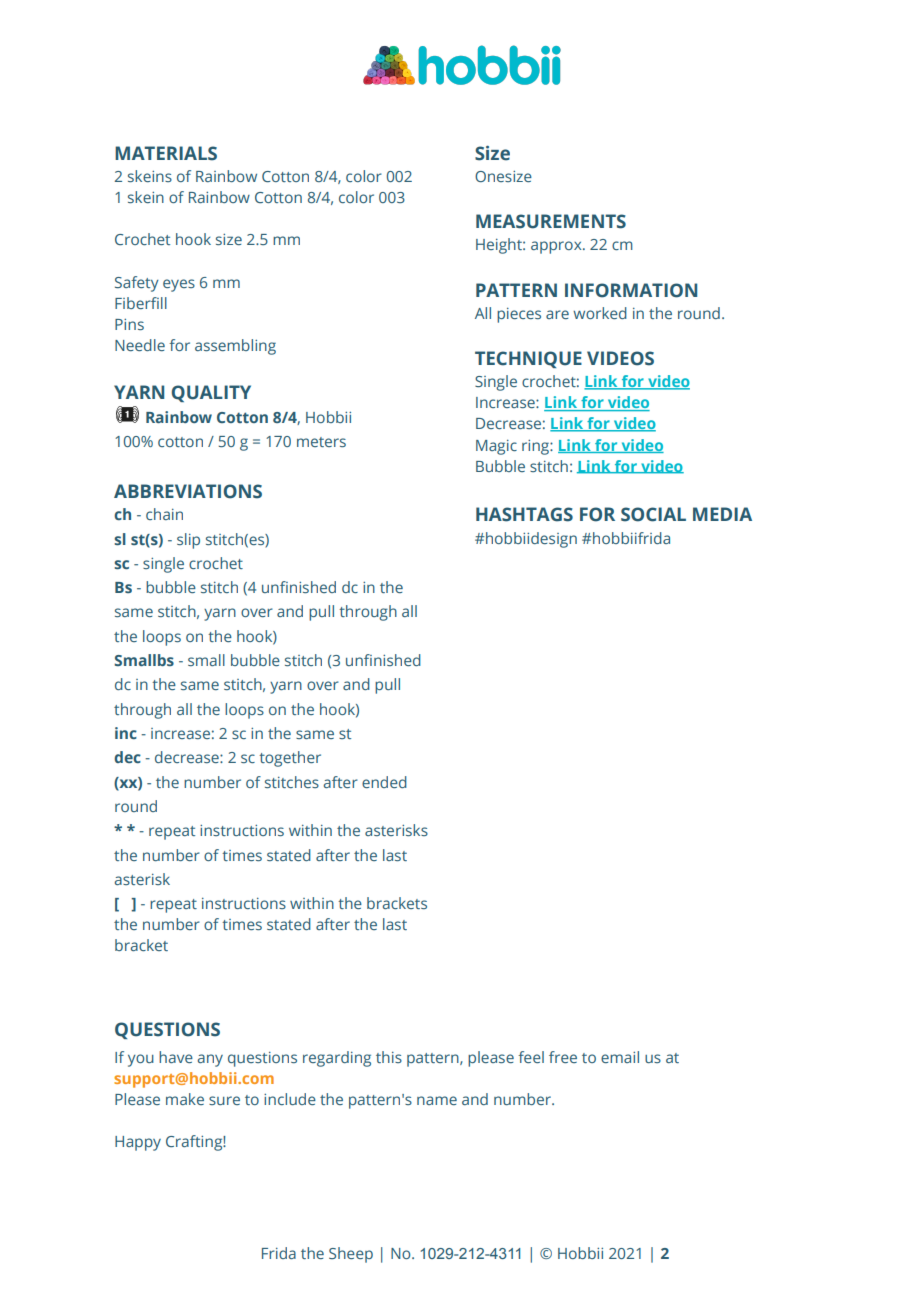 This page has height=1307, width=924. Describe the element at coordinates (653, 514) in the page. I see `SOCIAL` at that location.
